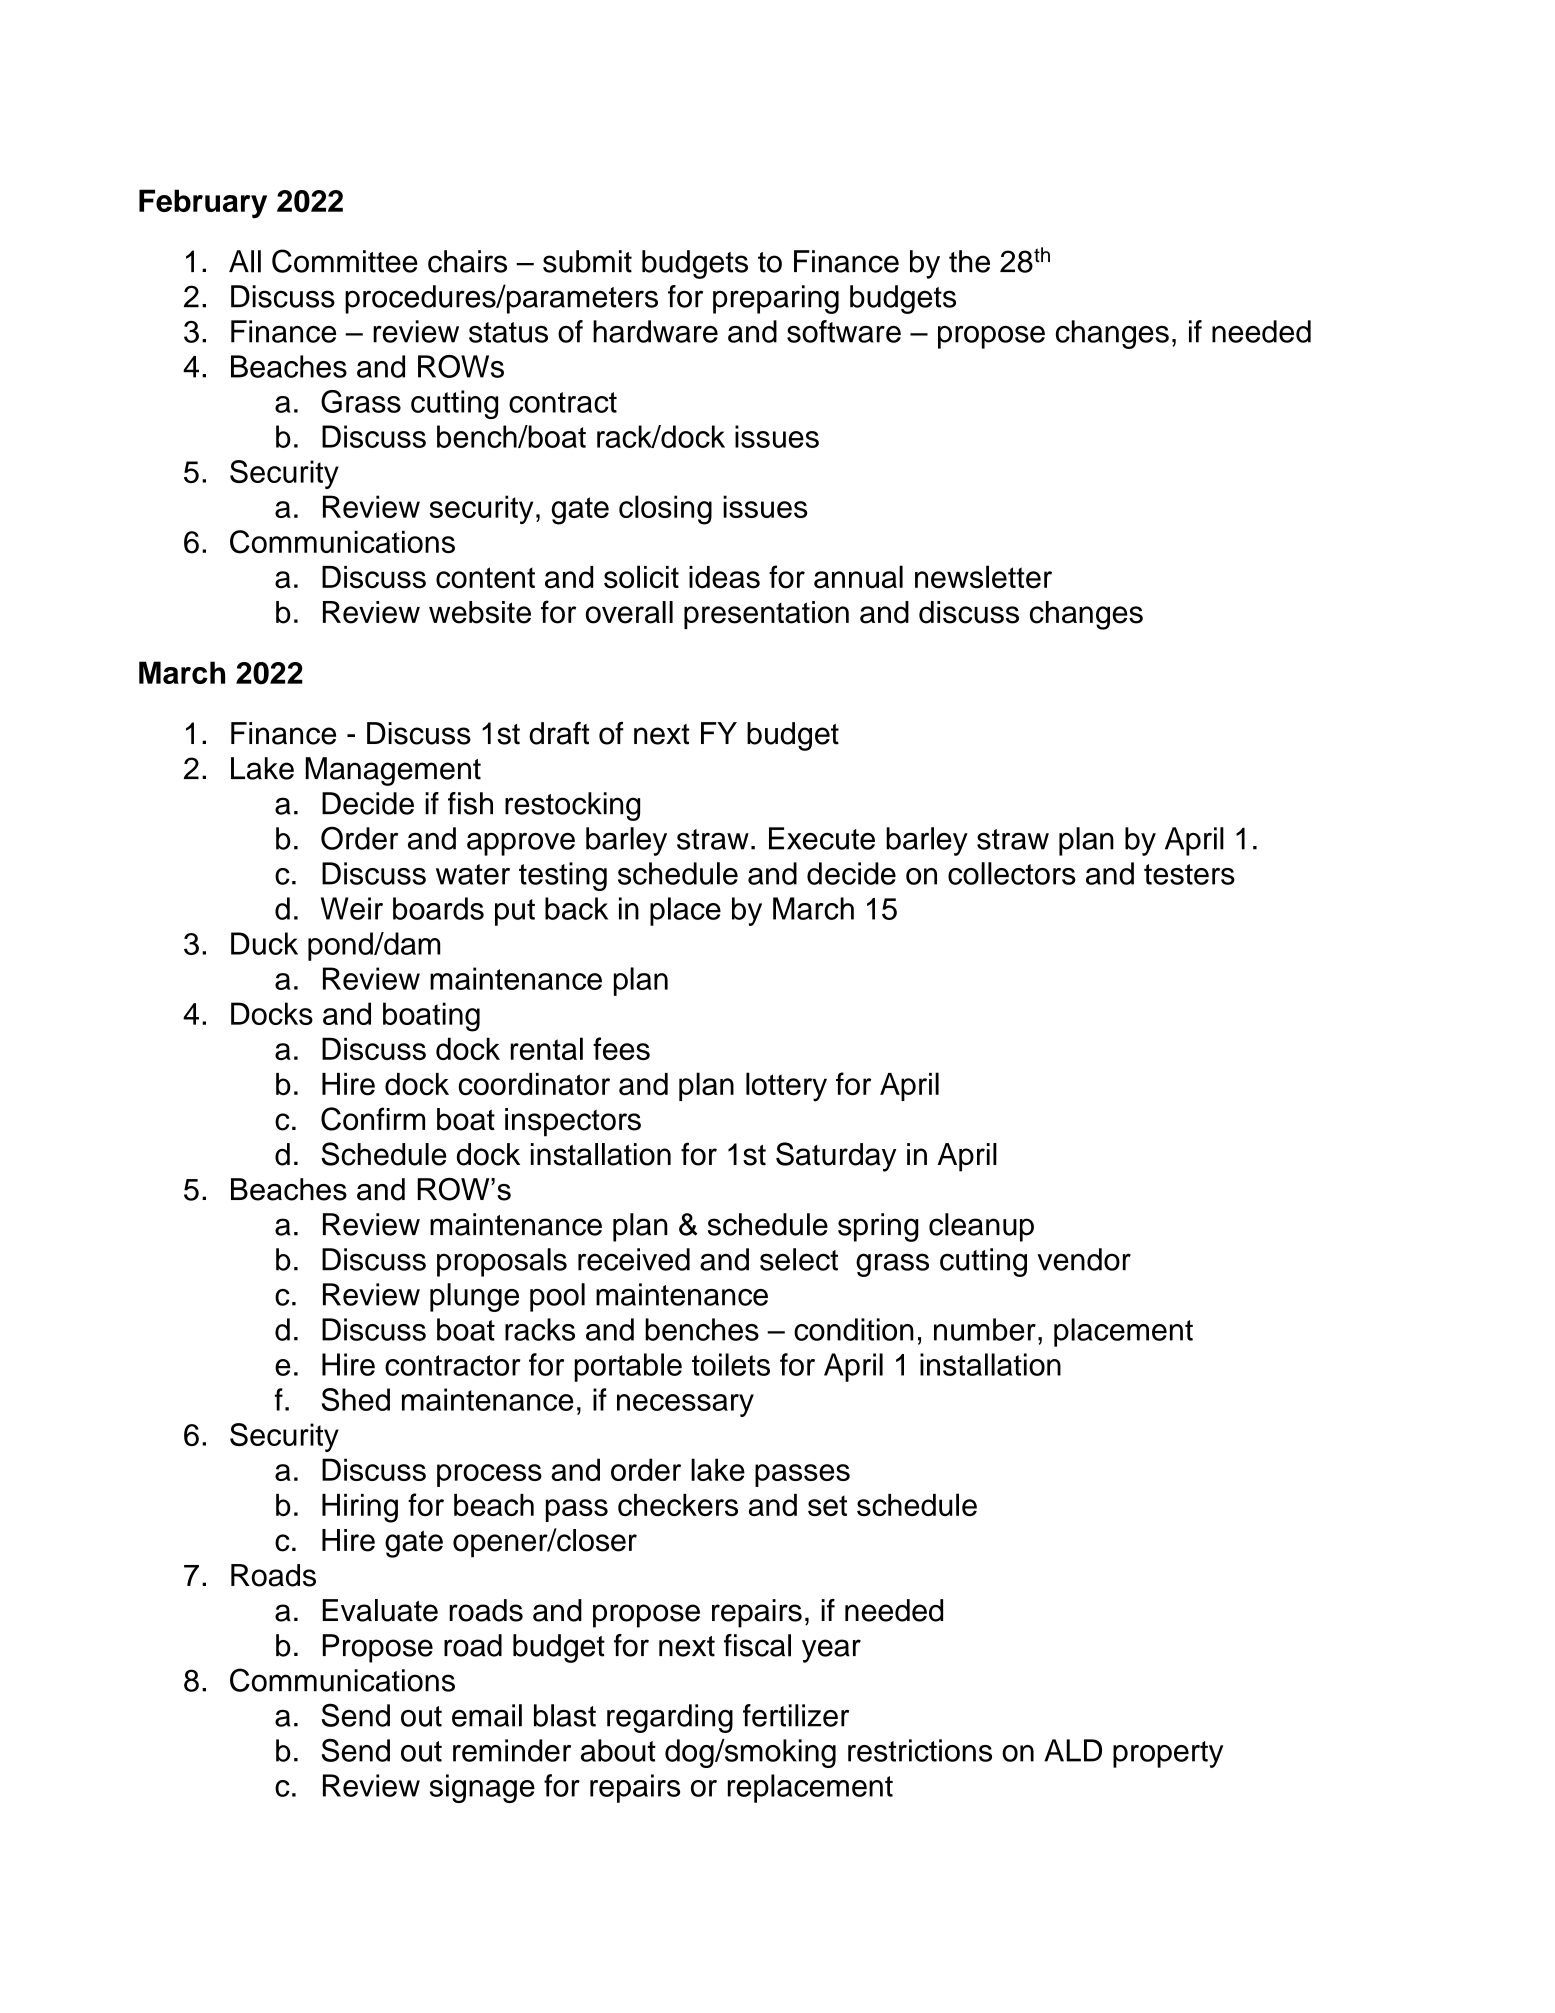  What do you see at coordinates (1168, 1754) in the screenshot?
I see `property` at bounding box center [1168, 1754].
